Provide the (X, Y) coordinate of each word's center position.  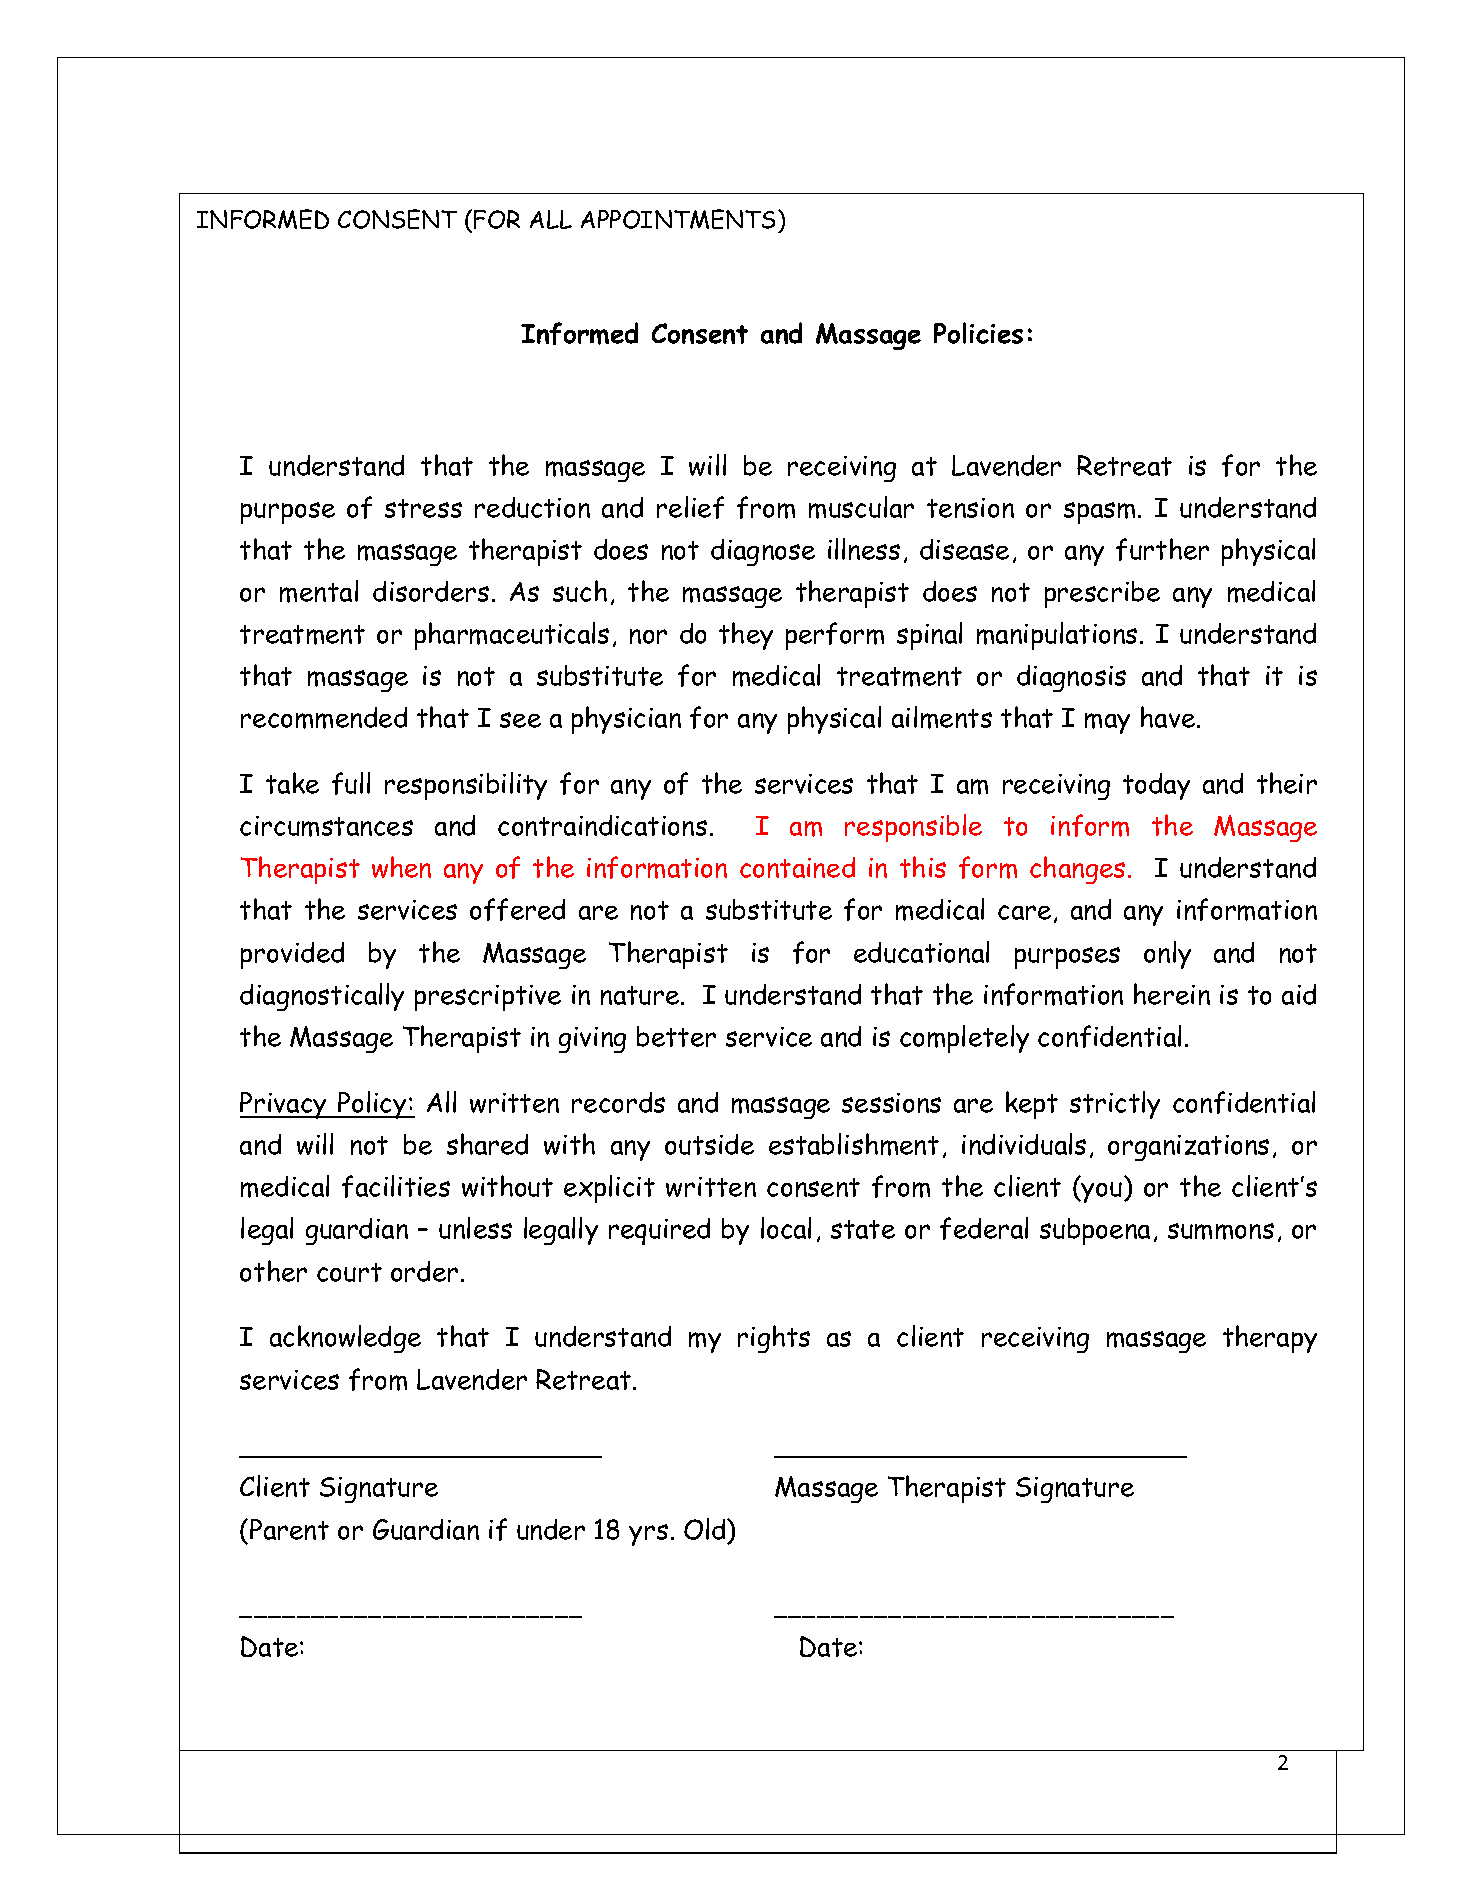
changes (1077, 870)
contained (797, 867)
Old (706, 1529)
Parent (289, 1529)
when (401, 867)
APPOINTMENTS (678, 219)
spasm (1099, 513)
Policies (978, 333)
